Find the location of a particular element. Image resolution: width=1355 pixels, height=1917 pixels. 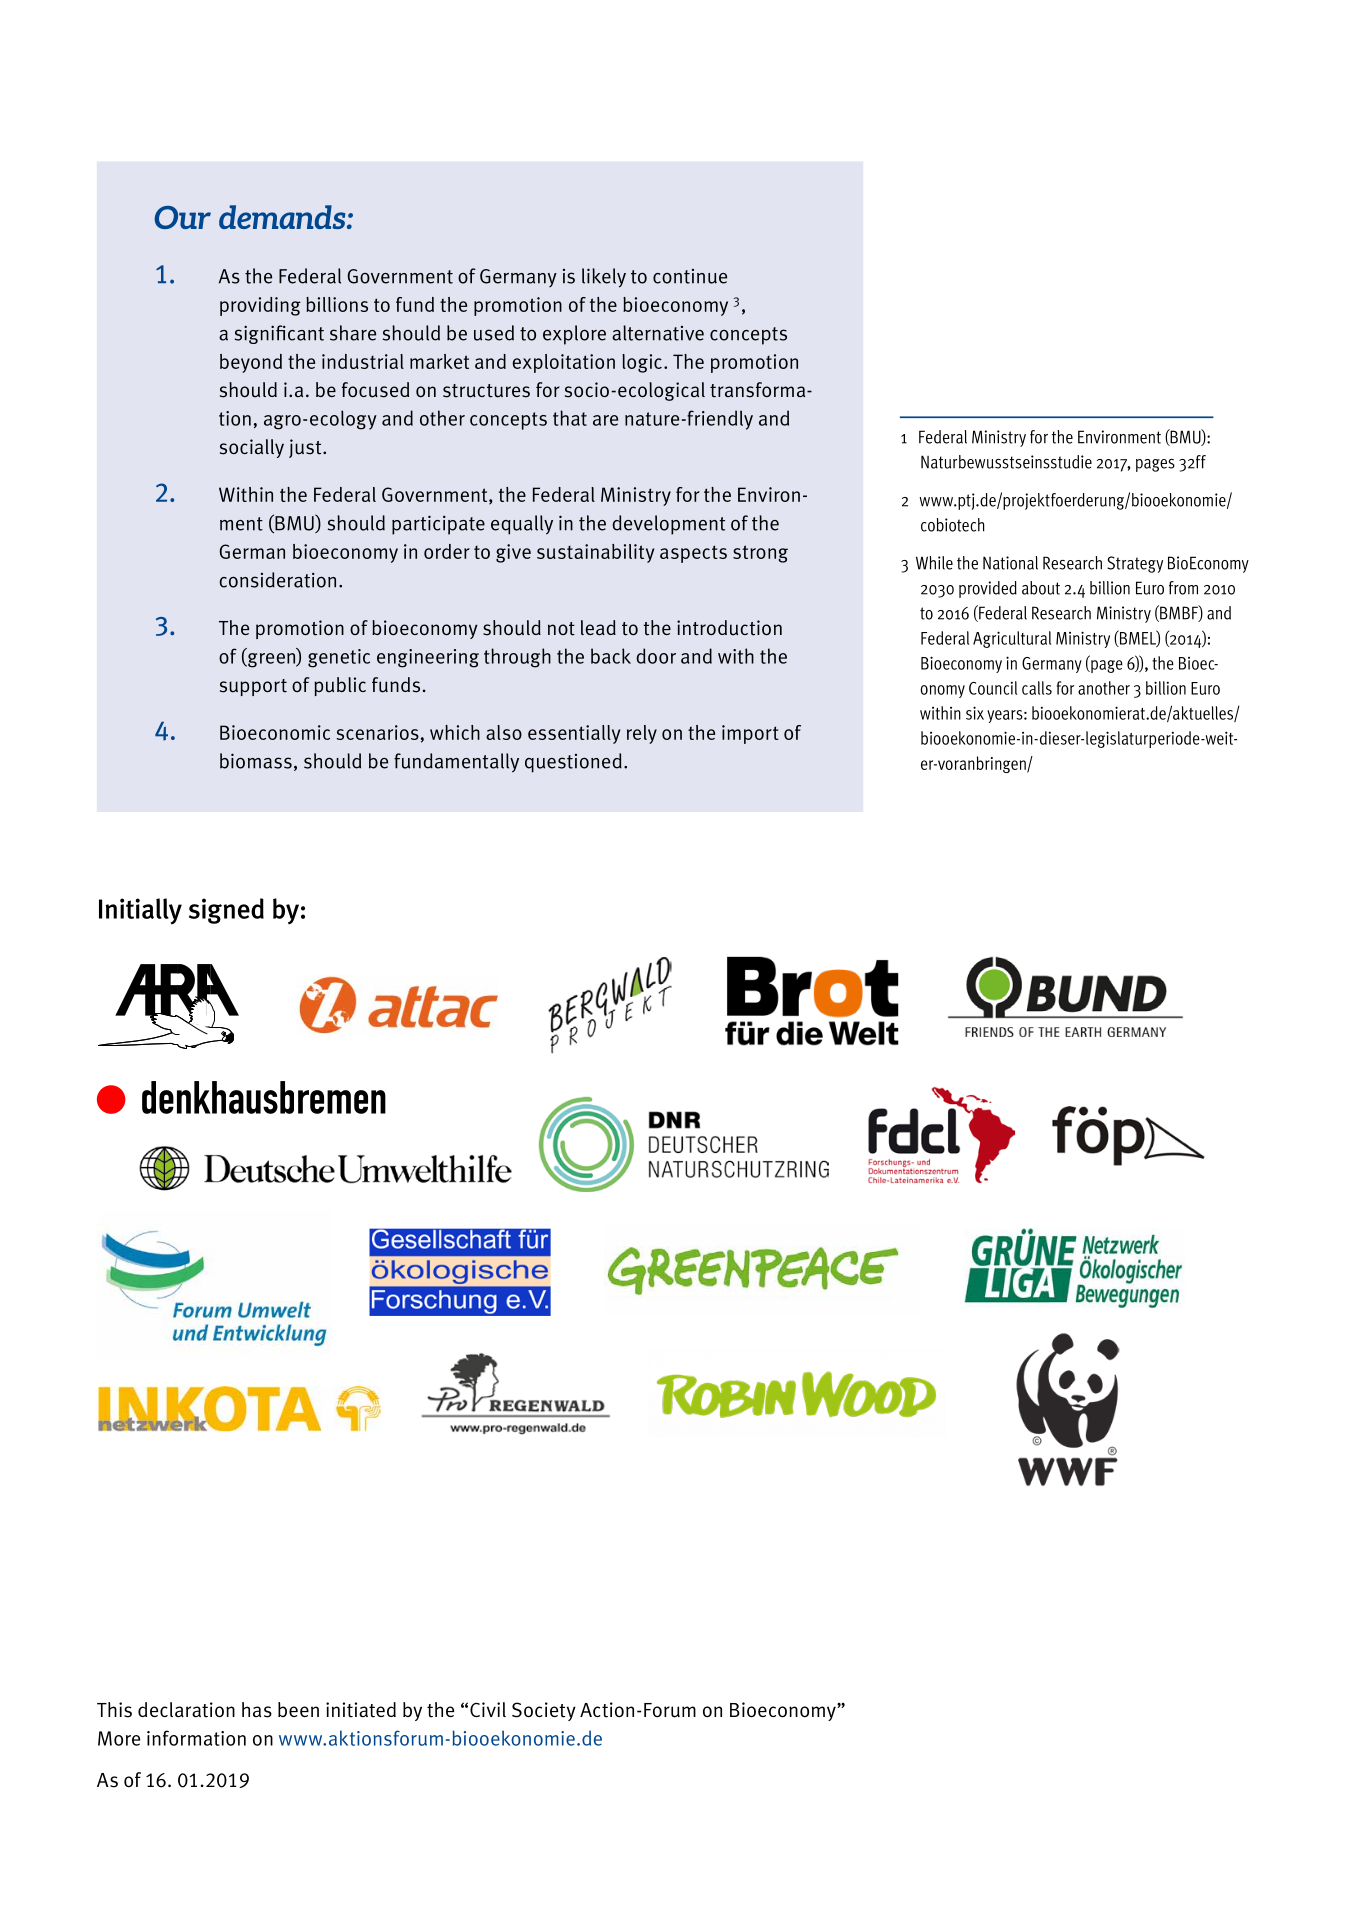

providing is located at coordinates (260, 306).
